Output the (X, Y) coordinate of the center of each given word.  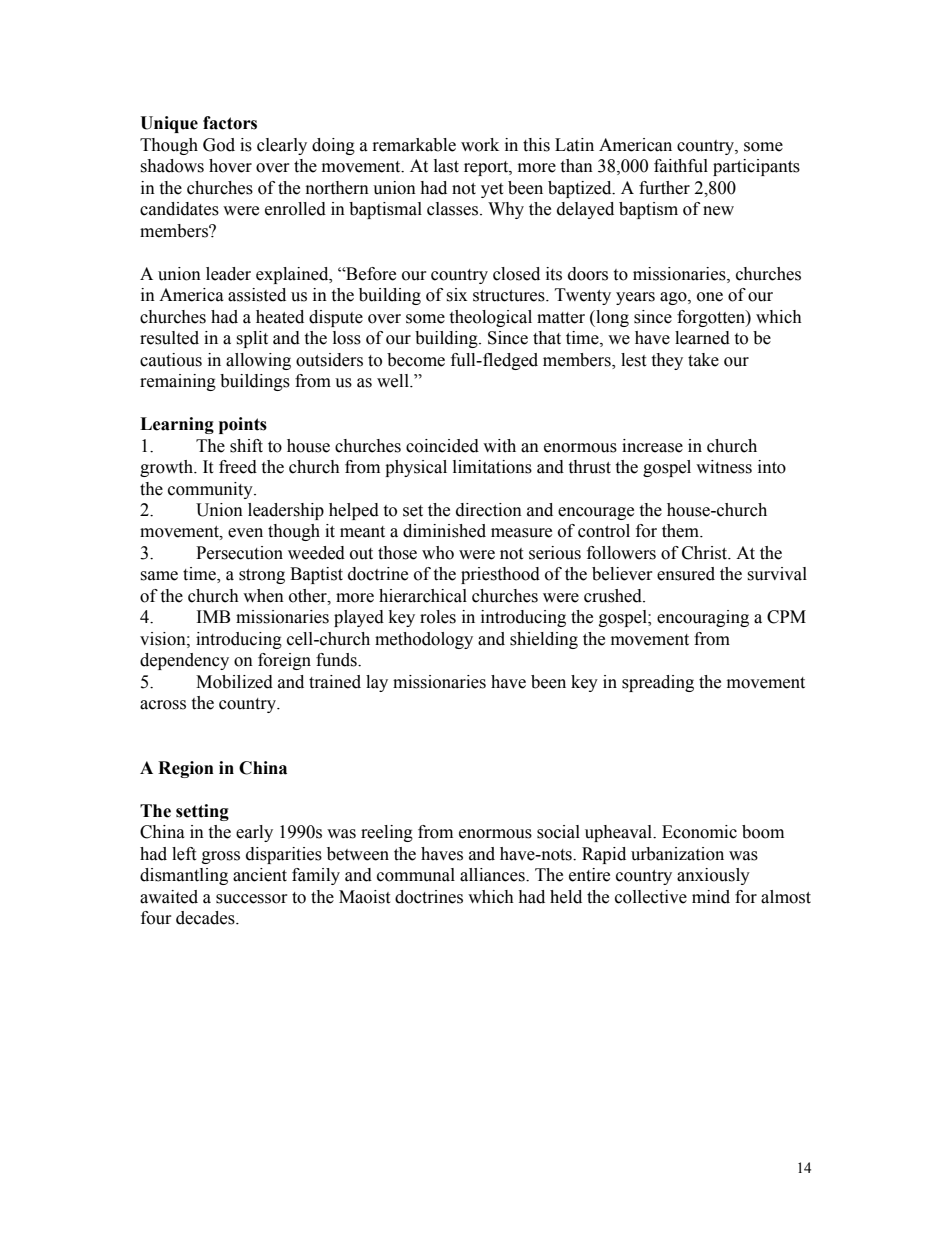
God (219, 145)
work (480, 145)
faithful (681, 166)
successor (252, 899)
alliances (493, 875)
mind (711, 897)
